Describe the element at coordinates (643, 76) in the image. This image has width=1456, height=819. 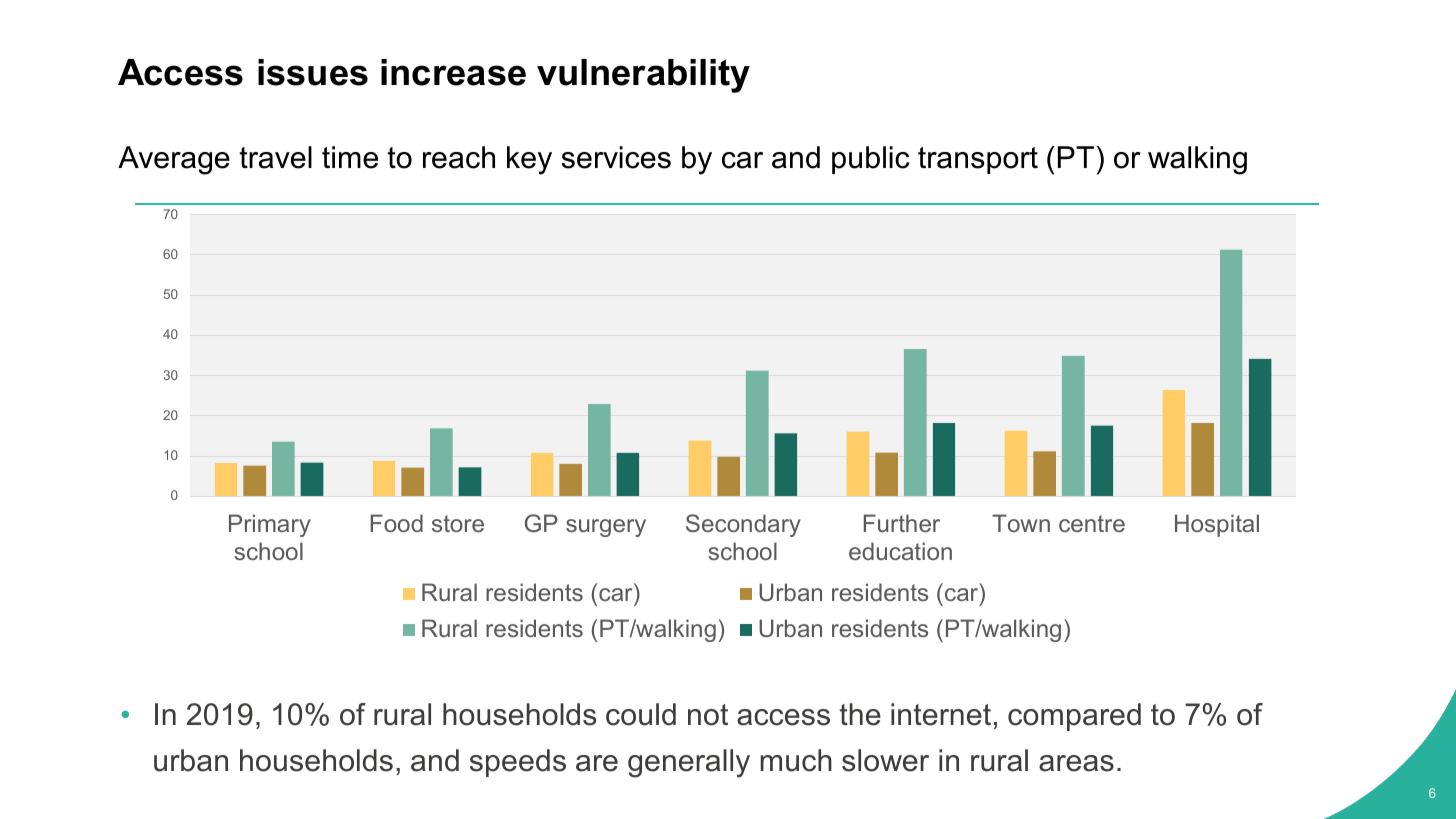
I see `vulnerability` at that location.
